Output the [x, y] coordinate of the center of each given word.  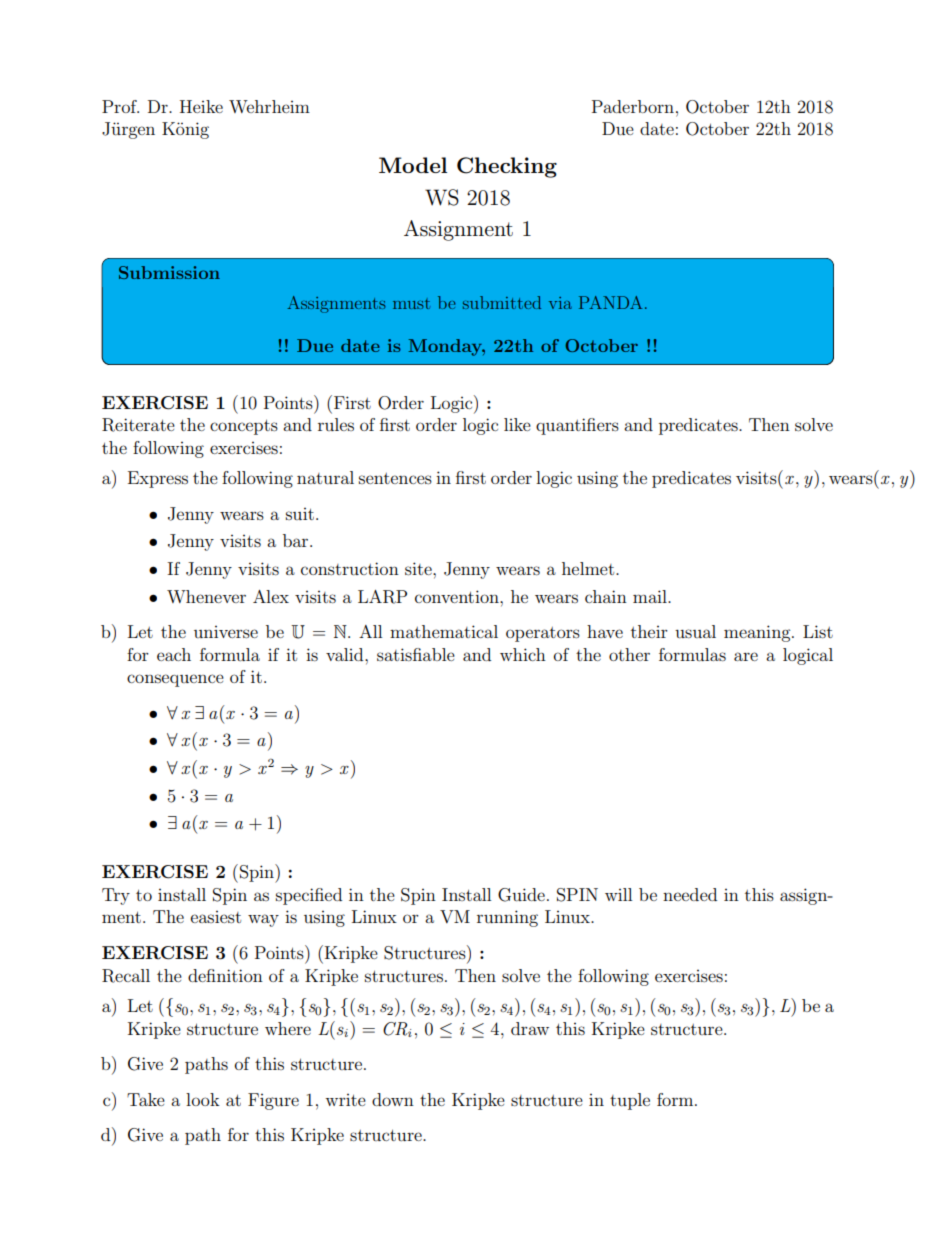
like [517, 424]
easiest [216, 917]
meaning [758, 633]
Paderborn [633, 106]
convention [458, 596]
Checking [507, 167]
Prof [120, 106]
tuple [630, 1101]
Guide [521, 895]
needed [690, 894]
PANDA [610, 302]
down [393, 1099]
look [203, 1099]
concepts [244, 427]
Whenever [206, 596]
